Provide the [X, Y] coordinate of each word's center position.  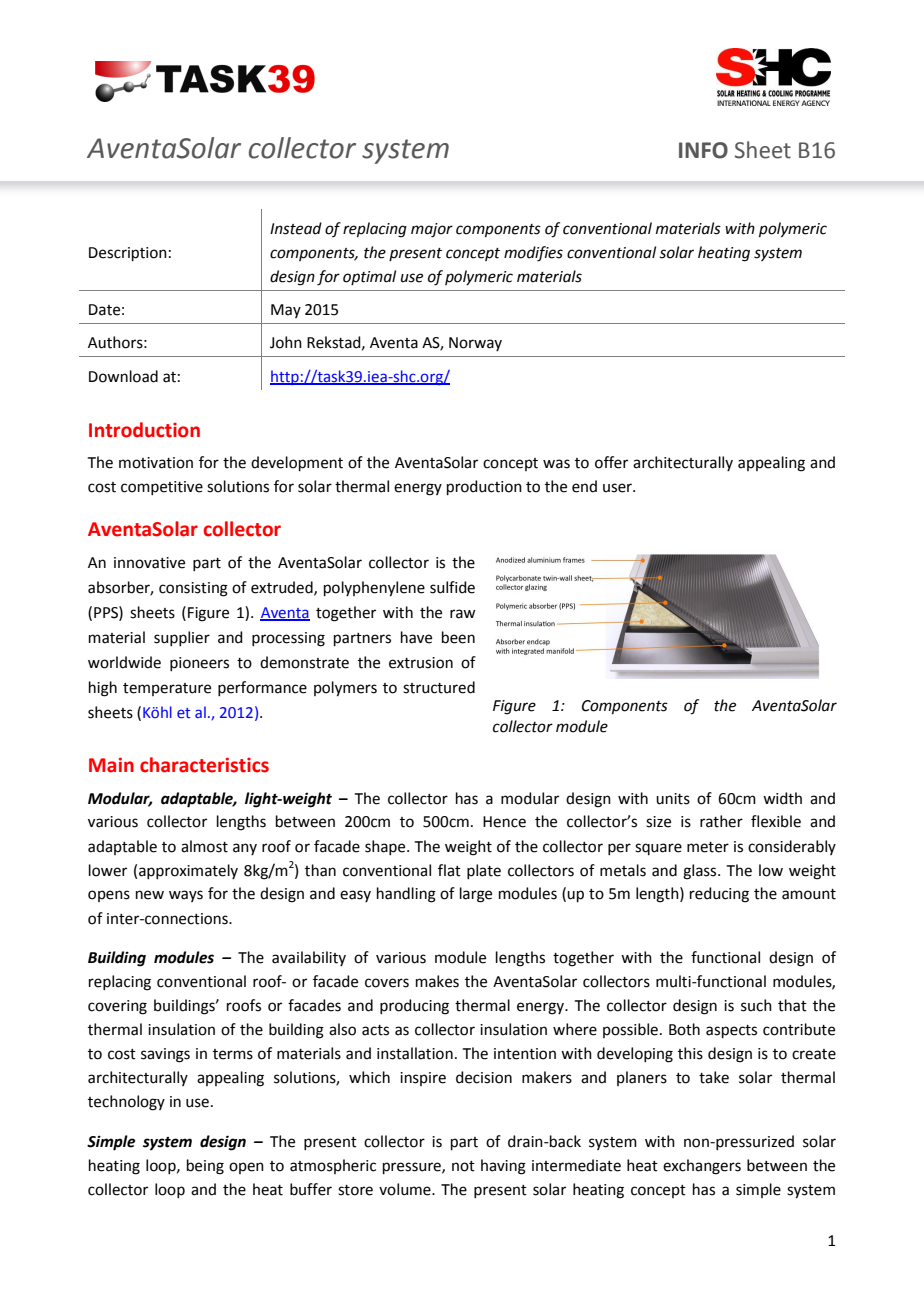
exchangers [702, 1167]
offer [611, 462]
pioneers [199, 664]
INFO [703, 150]
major [432, 230]
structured [439, 687]
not [463, 1166]
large [476, 895]
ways [186, 896]
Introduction [144, 430]
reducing [719, 895]
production [484, 487]
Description [128, 254]
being [205, 1167]
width [782, 798]
